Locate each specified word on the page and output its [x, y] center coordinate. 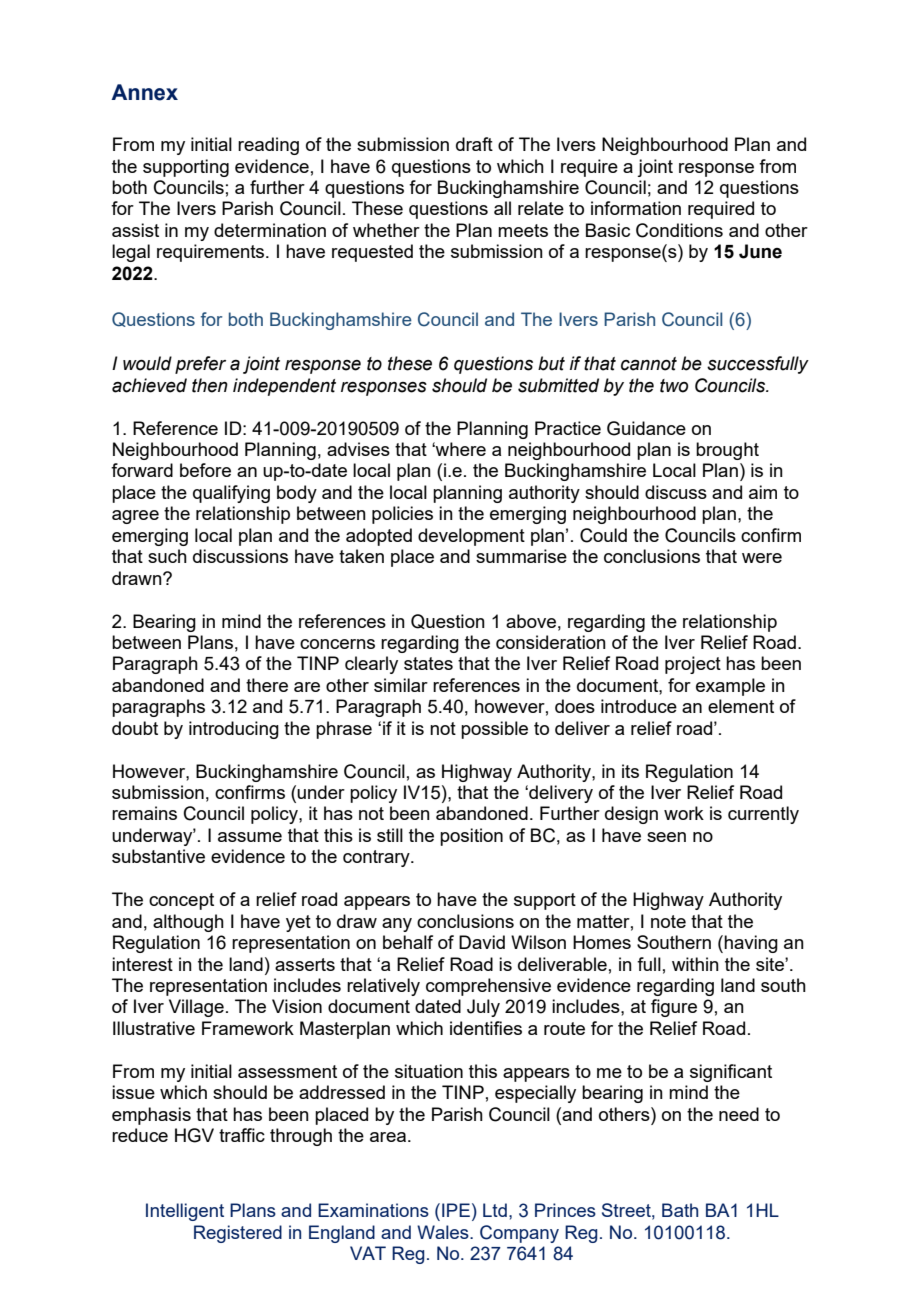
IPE [456, 1210]
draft [474, 144]
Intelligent [185, 1212]
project [693, 665]
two [674, 386]
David [482, 942]
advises [358, 449]
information [636, 208]
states [428, 663]
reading [268, 146]
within [695, 964]
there [267, 685]
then [210, 385]
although [188, 923]
